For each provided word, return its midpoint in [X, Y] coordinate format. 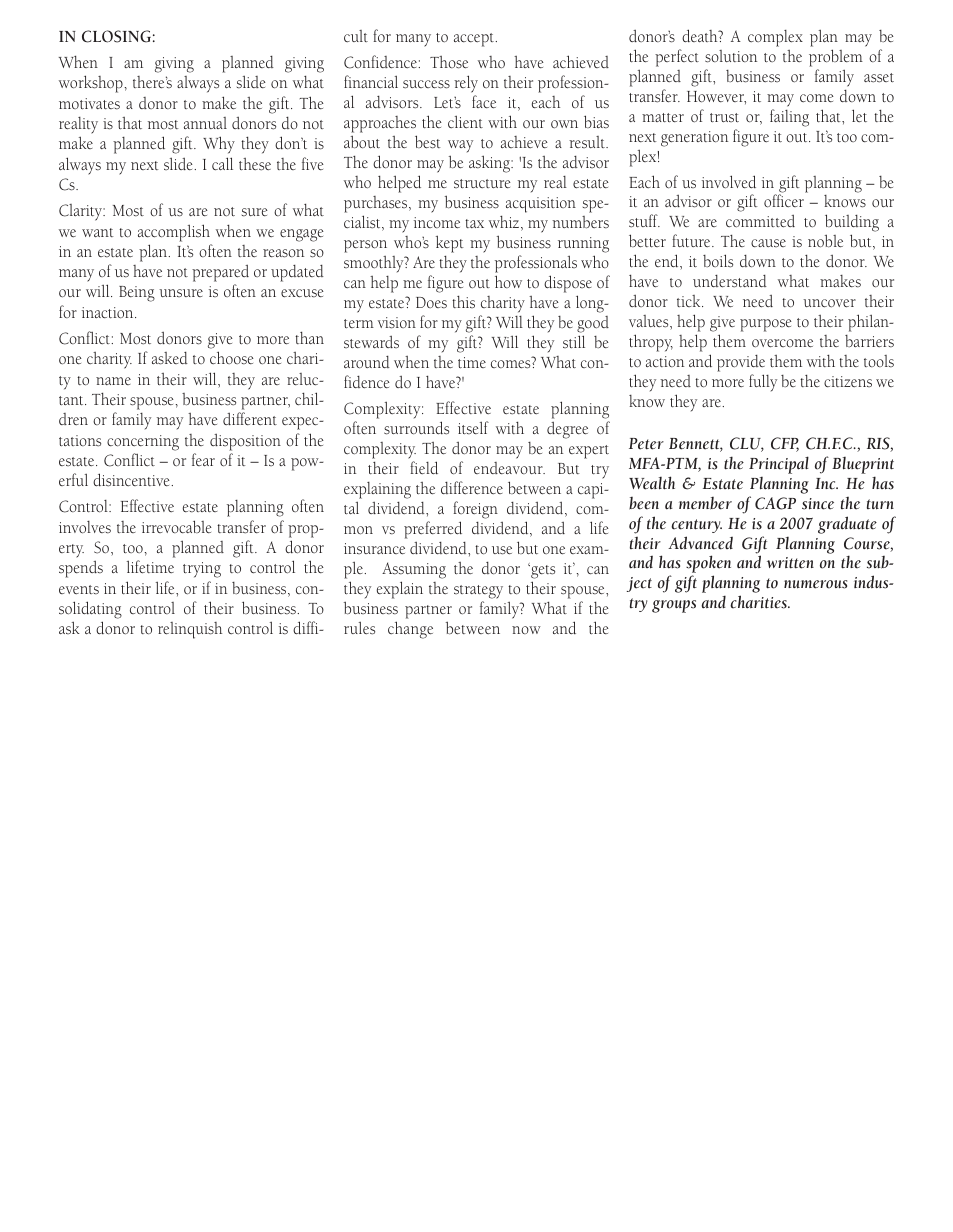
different [250, 418]
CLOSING [116, 36]
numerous [815, 584]
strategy [478, 593]
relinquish [190, 630]
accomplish [174, 233]
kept [450, 244]
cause [768, 243]
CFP [785, 444]
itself [473, 428]
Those [449, 62]
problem [836, 58]
